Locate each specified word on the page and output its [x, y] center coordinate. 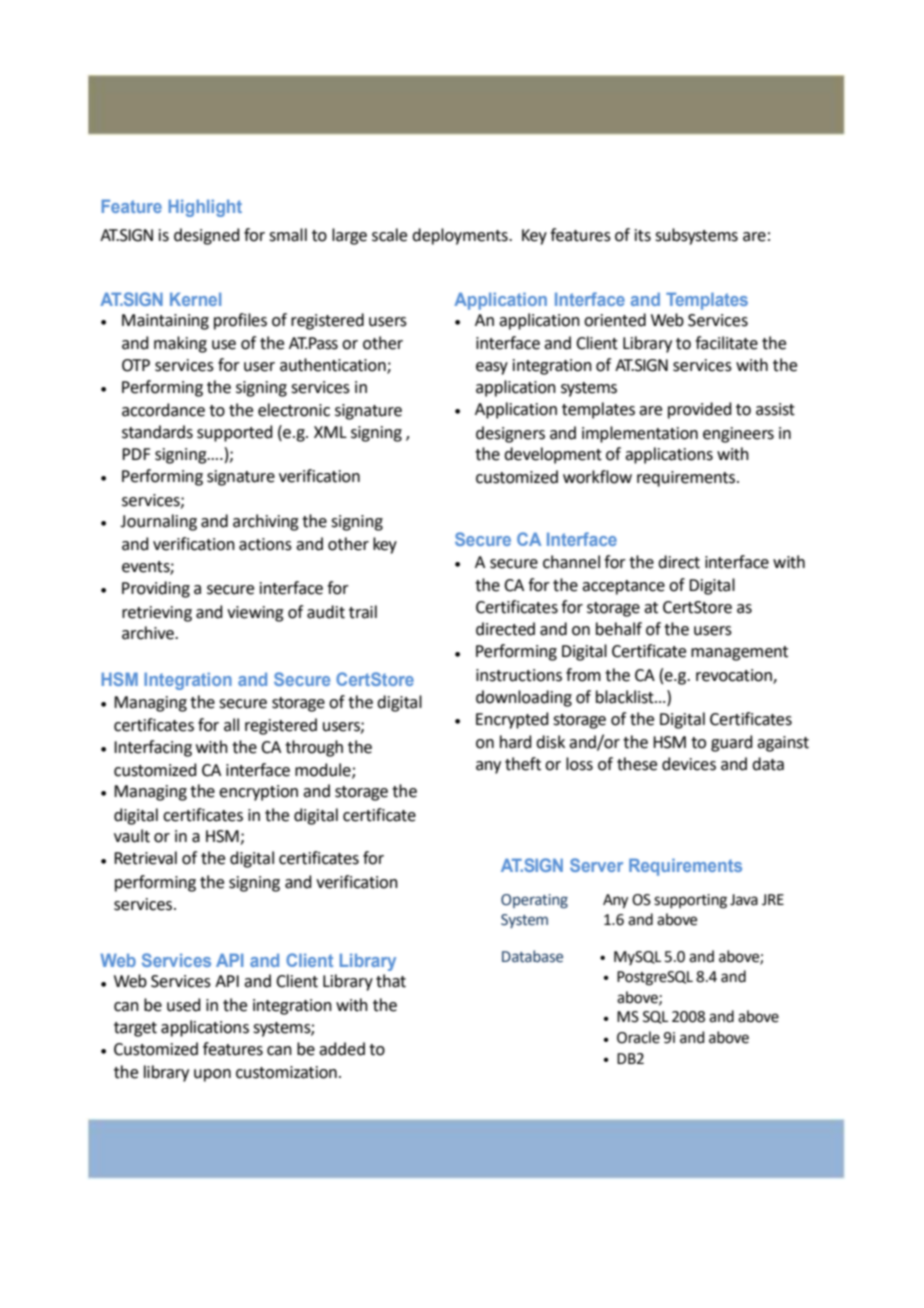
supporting [690, 901]
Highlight [205, 208]
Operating [534, 901]
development [553, 455]
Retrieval [145, 858]
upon [212, 1075]
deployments [461, 236]
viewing [255, 614]
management [739, 653]
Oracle [638, 1037]
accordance [163, 410]
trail [363, 612]
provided [700, 410]
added [342, 1049]
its [643, 235]
